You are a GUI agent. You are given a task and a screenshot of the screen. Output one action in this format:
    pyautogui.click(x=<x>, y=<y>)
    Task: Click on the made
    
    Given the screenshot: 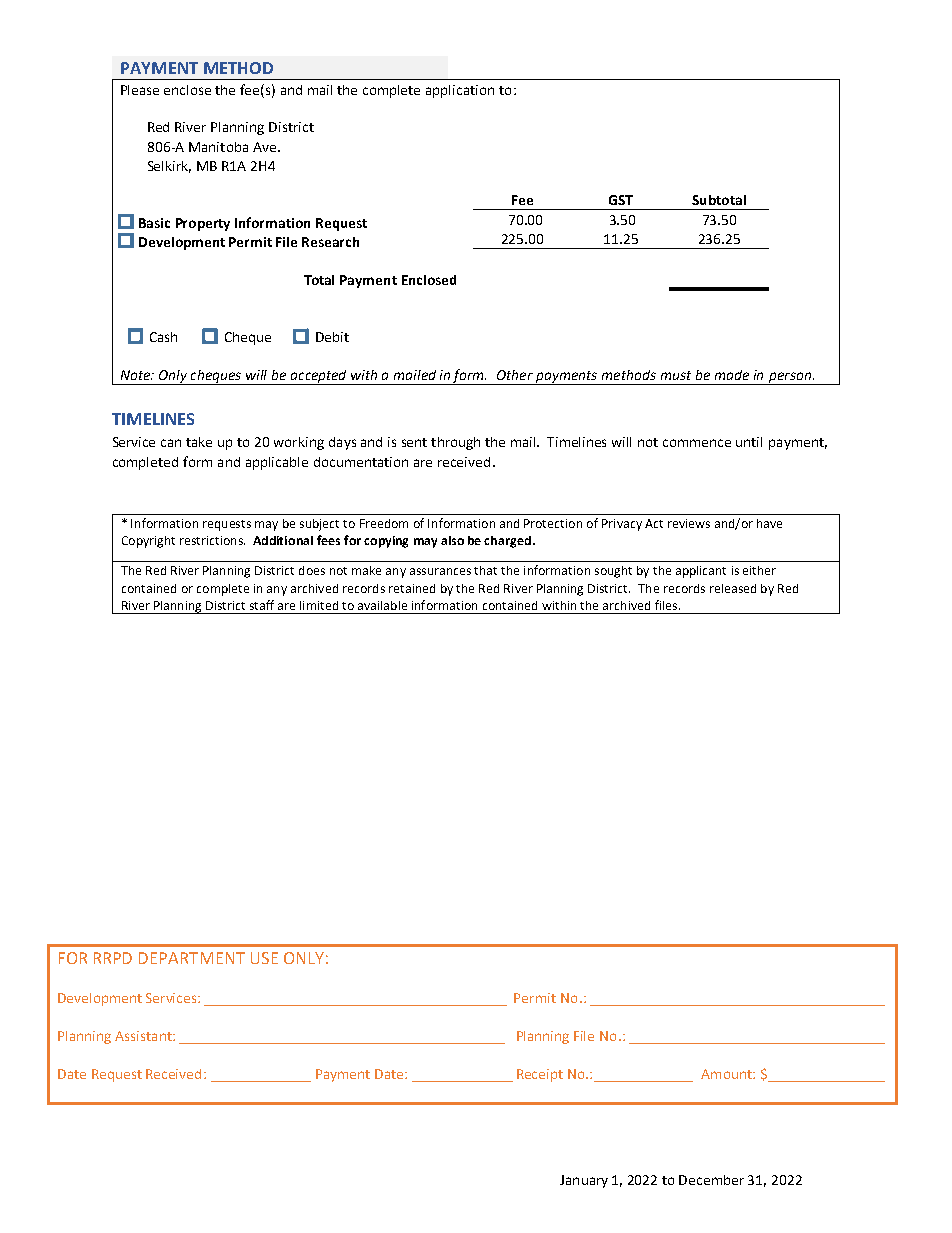 What is the action you would take?
    pyautogui.click(x=732, y=375)
